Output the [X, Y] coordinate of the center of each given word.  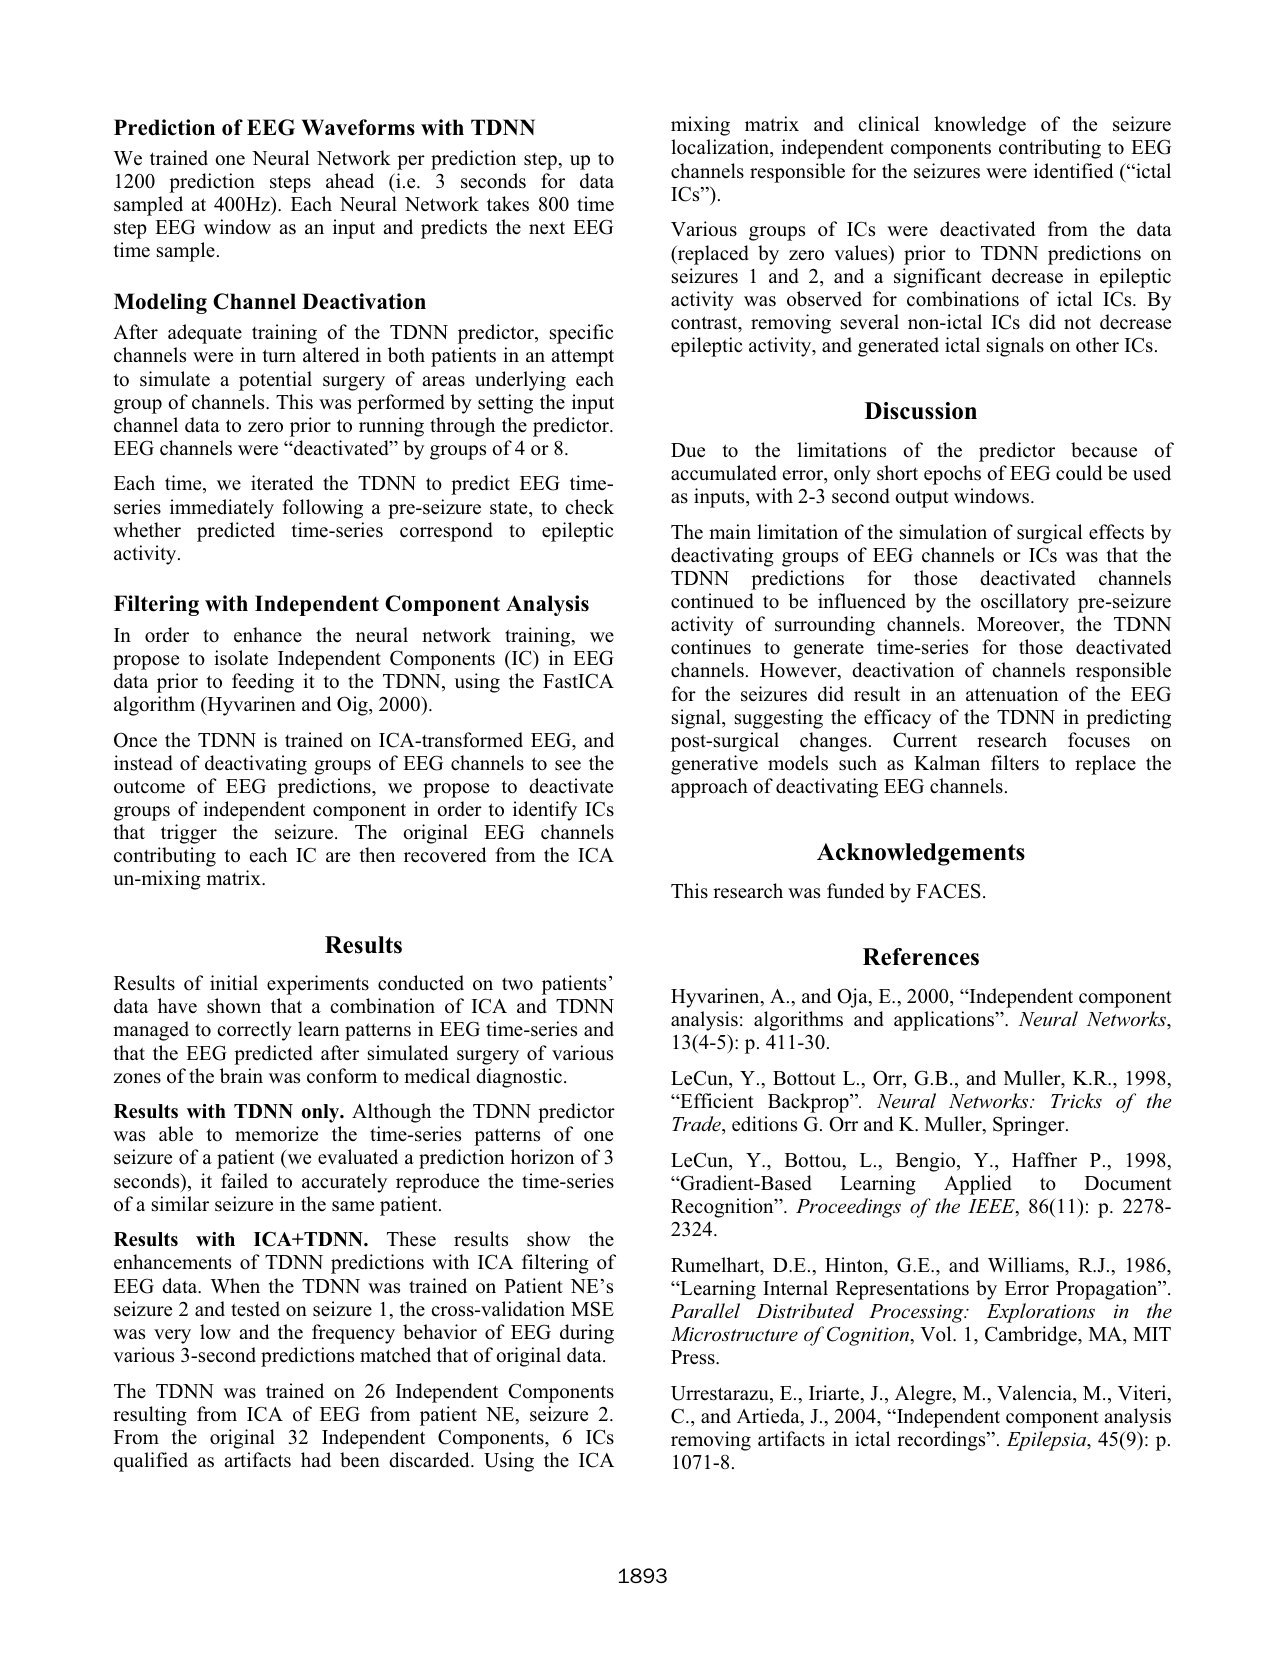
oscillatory [1025, 603]
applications [945, 1021]
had [316, 1460]
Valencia [1035, 1394]
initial [234, 982]
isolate [241, 658]
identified [1073, 171]
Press [694, 1357]
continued [712, 601]
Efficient [716, 1101]
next [547, 228]
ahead [350, 181]
